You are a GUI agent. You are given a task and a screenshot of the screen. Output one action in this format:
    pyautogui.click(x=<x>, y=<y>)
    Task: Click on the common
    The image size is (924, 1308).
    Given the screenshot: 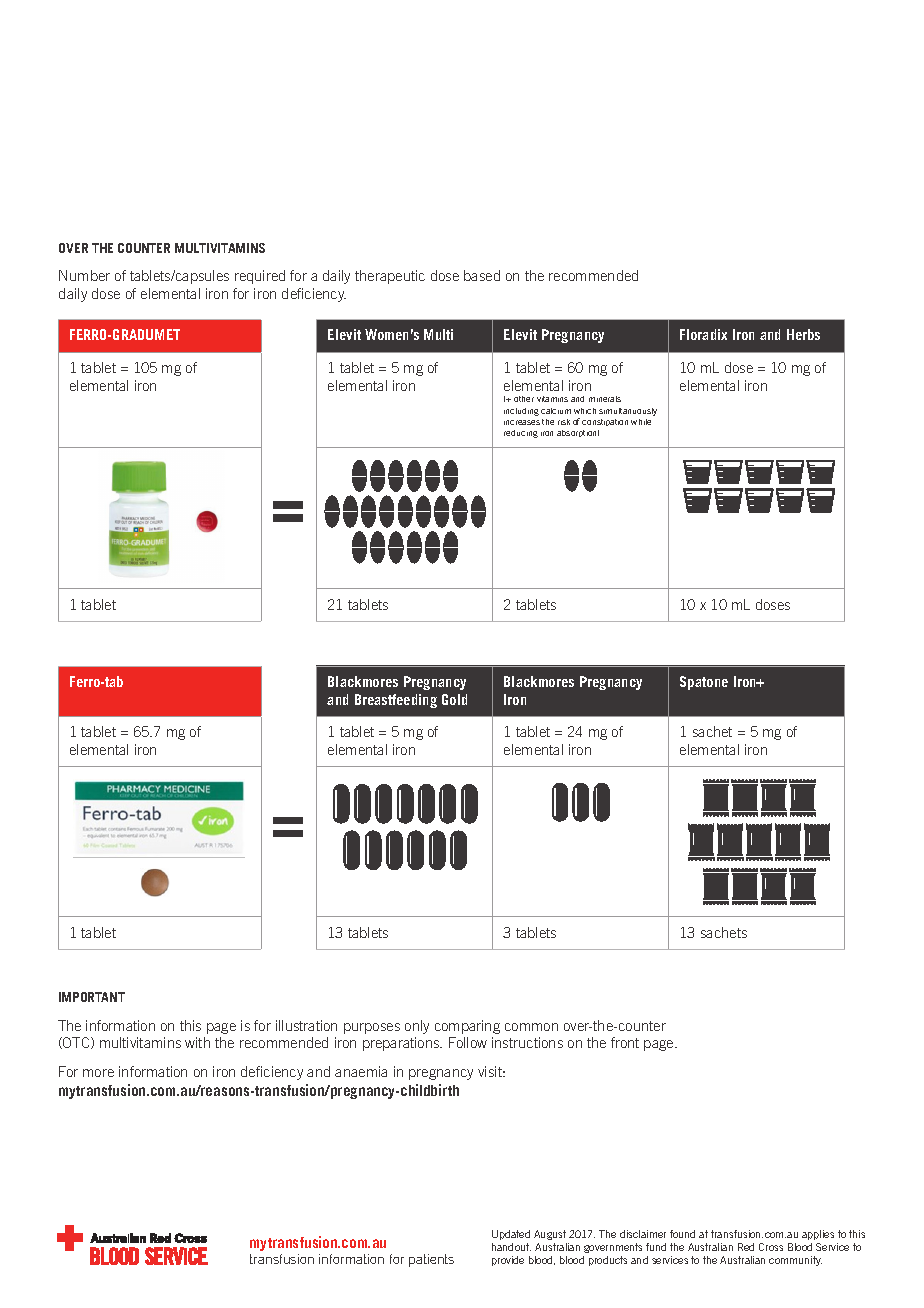 What is the action you would take?
    pyautogui.click(x=531, y=1027)
